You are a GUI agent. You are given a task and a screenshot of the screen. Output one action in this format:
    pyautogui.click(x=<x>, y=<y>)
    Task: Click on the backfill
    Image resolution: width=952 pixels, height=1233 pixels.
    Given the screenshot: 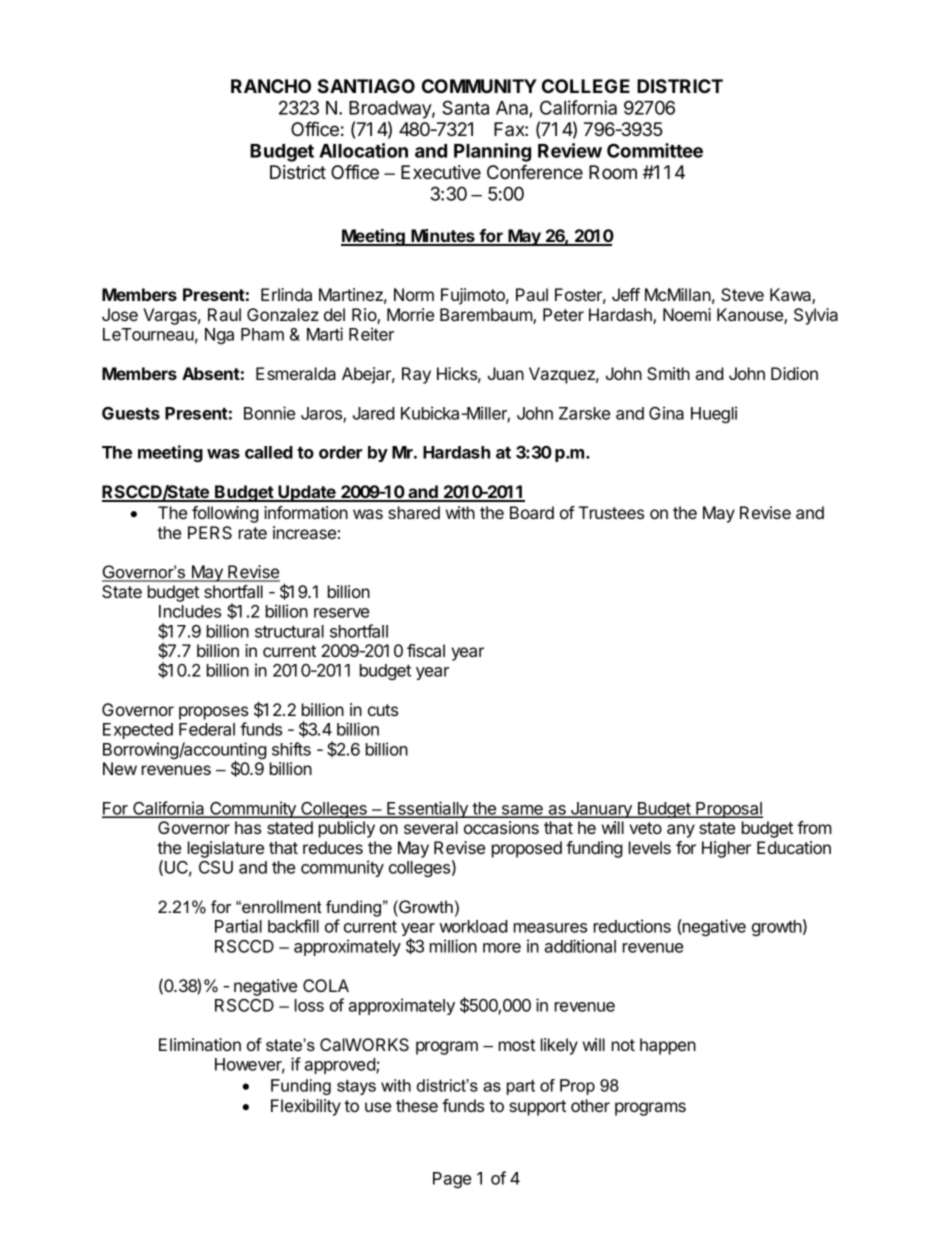 What is the action you would take?
    pyautogui.click(x=293, y=926)
